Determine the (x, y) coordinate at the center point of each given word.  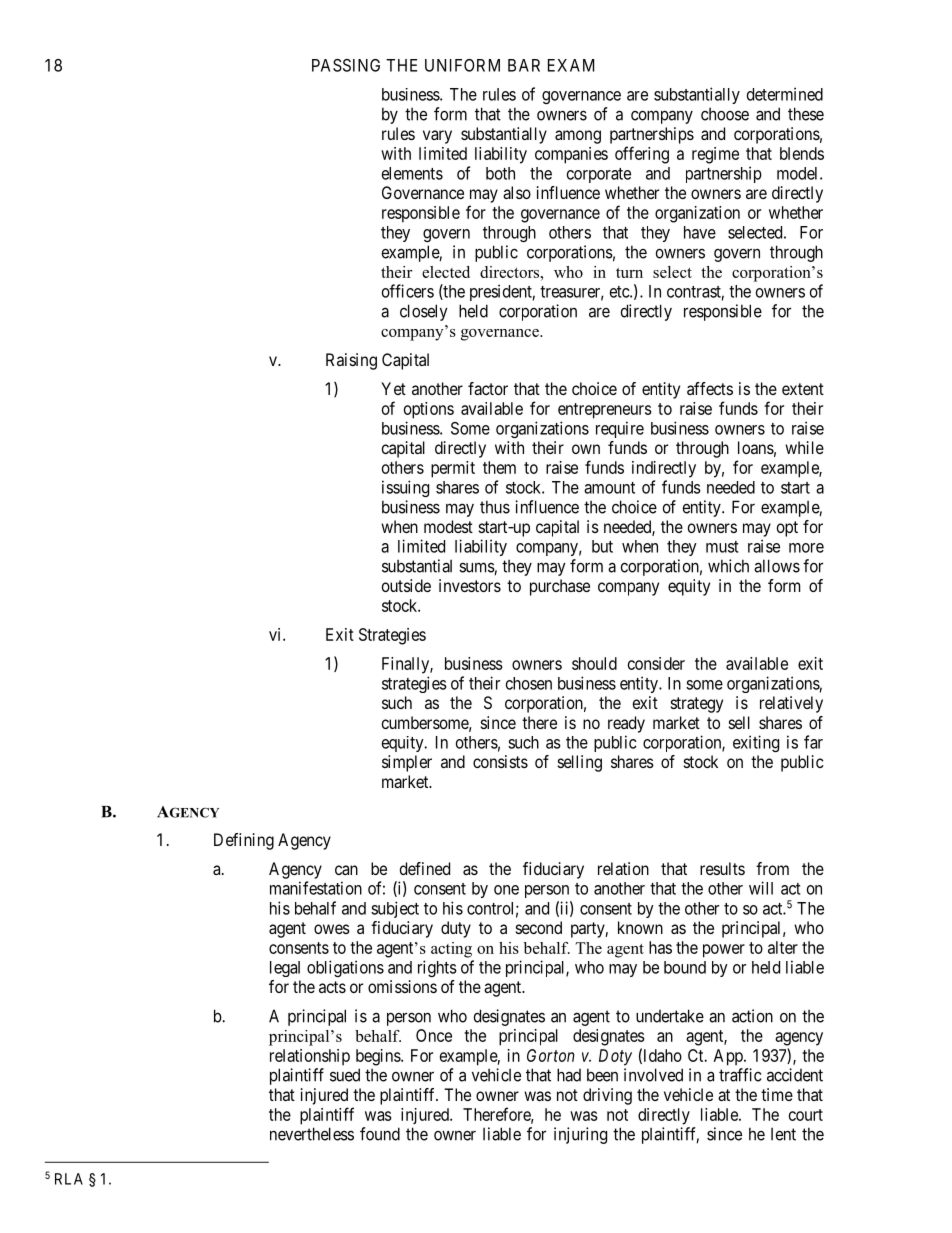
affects (710, 388)
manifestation (316, 888)
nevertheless (312, 1134)
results (722, 868)
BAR (524, 65)
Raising (351, 361)
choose (725, 114)
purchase (560, 587)
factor (488, 388)
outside (406, 585)
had (569, 1075)
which (728, 566)
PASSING (346, 65)
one (506, 890)
